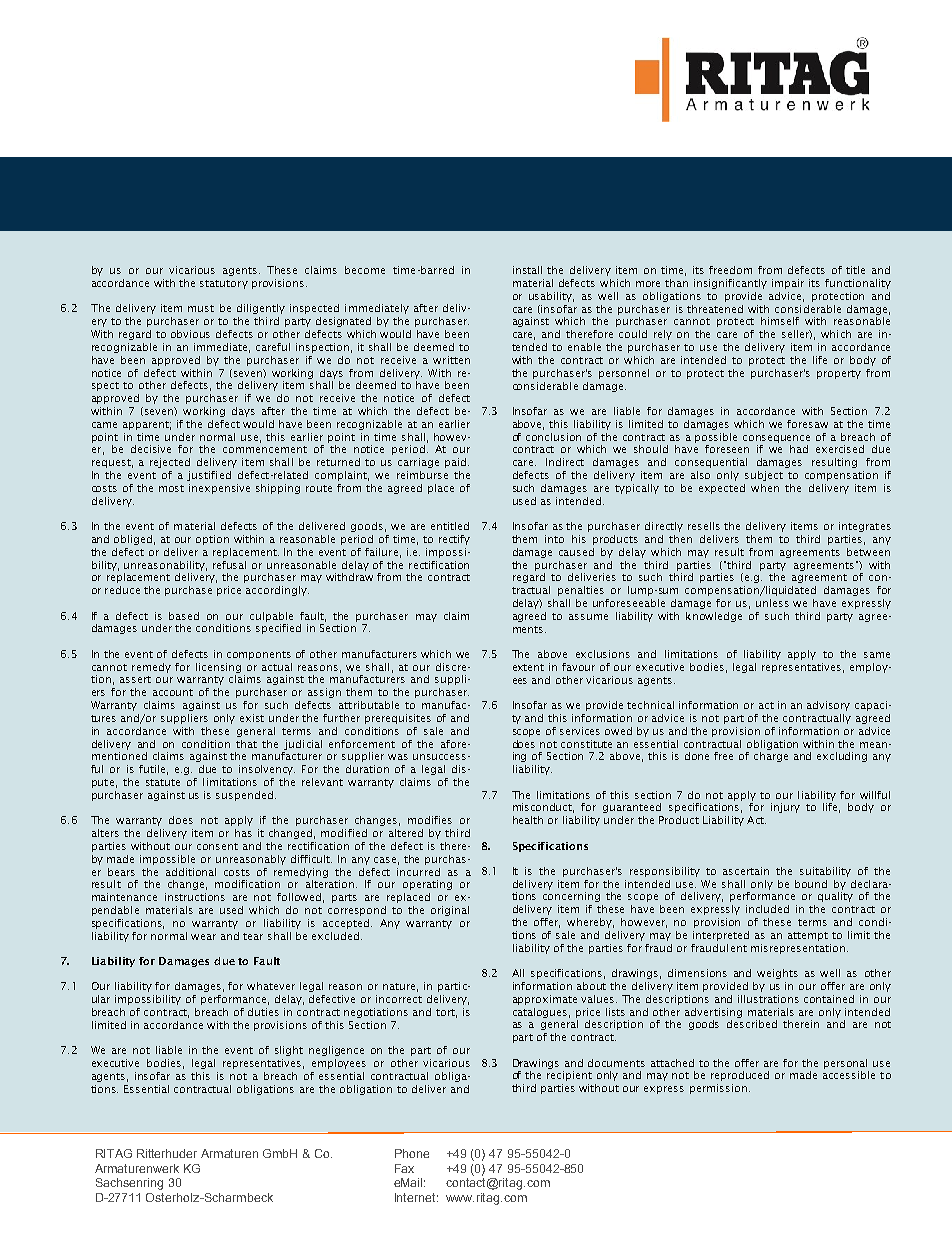 The width and height of the screenshot is (952, 1233). What do you see at coordinates (527, 270) in the screenshot?
I see `install` at bounding box center [527, 270].
